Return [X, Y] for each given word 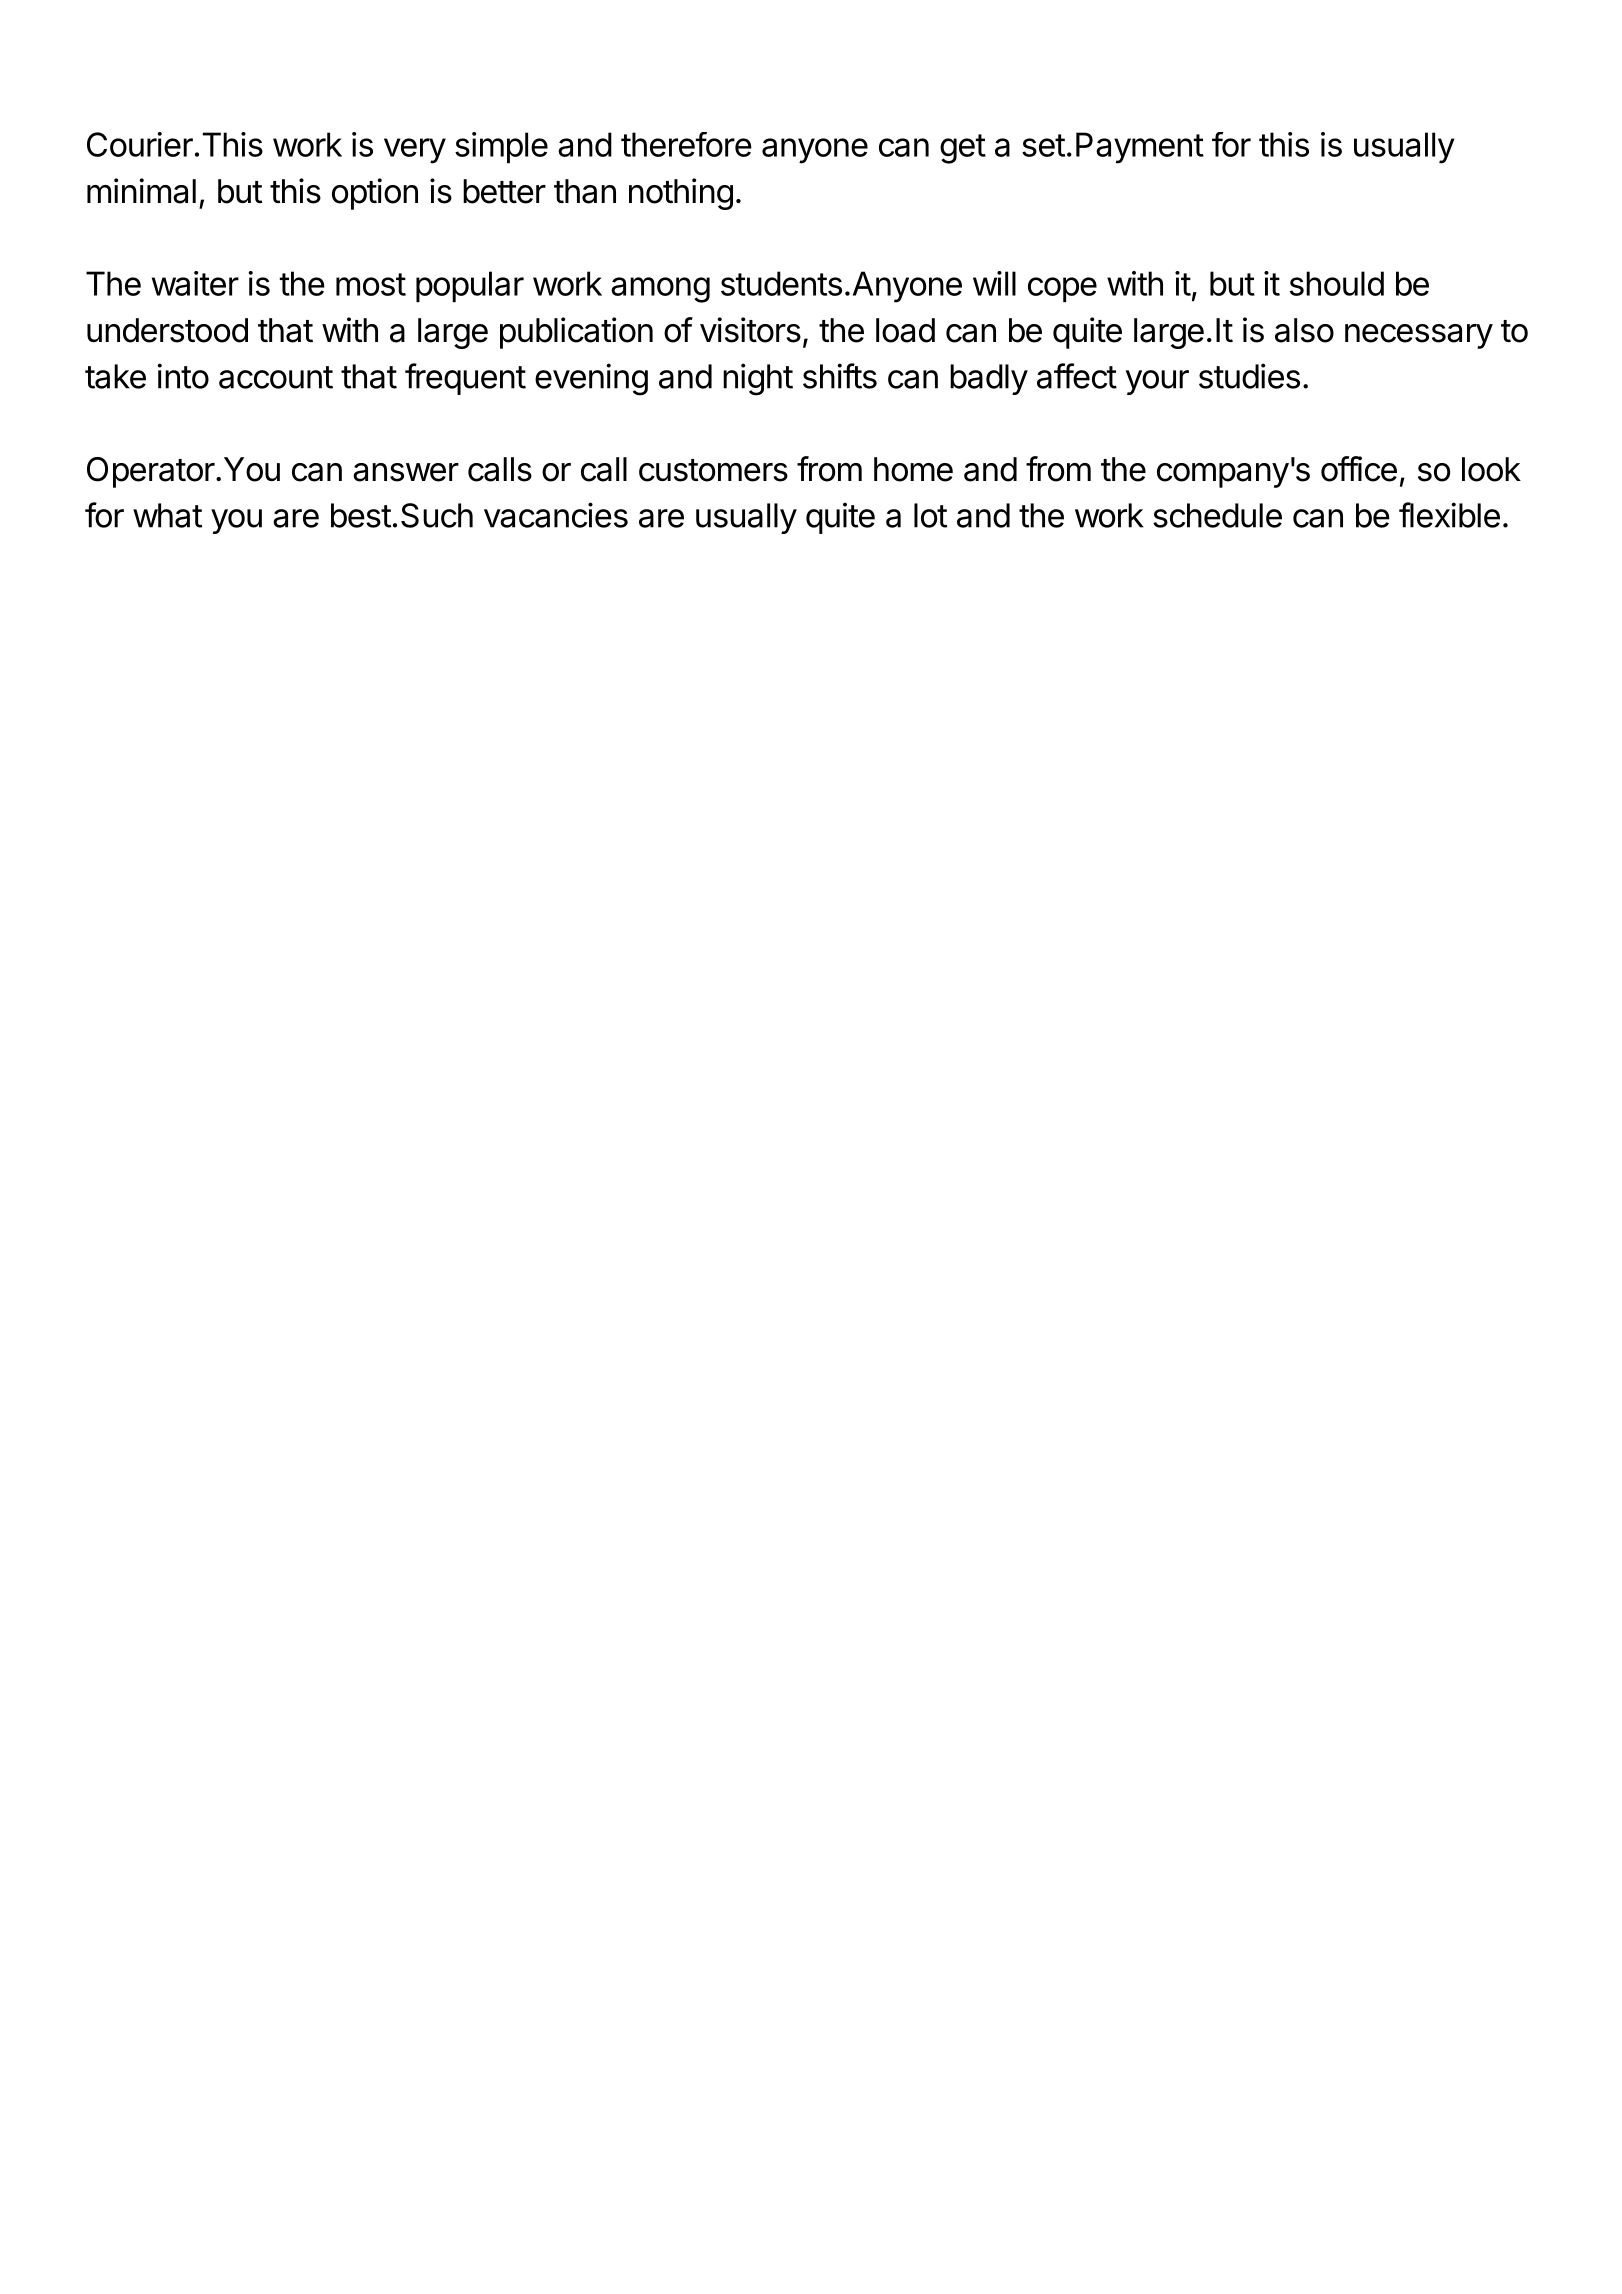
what [167, 515]
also [1304, 330]
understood [167, 330]
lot [930, 515]
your [1157, 382]
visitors [750, 330]
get [963, 149]
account [276, 377]
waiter [195, 283]
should [1337, 283]
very [415, 151]
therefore [686, 144]
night [758, 379]
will [994, 283]
